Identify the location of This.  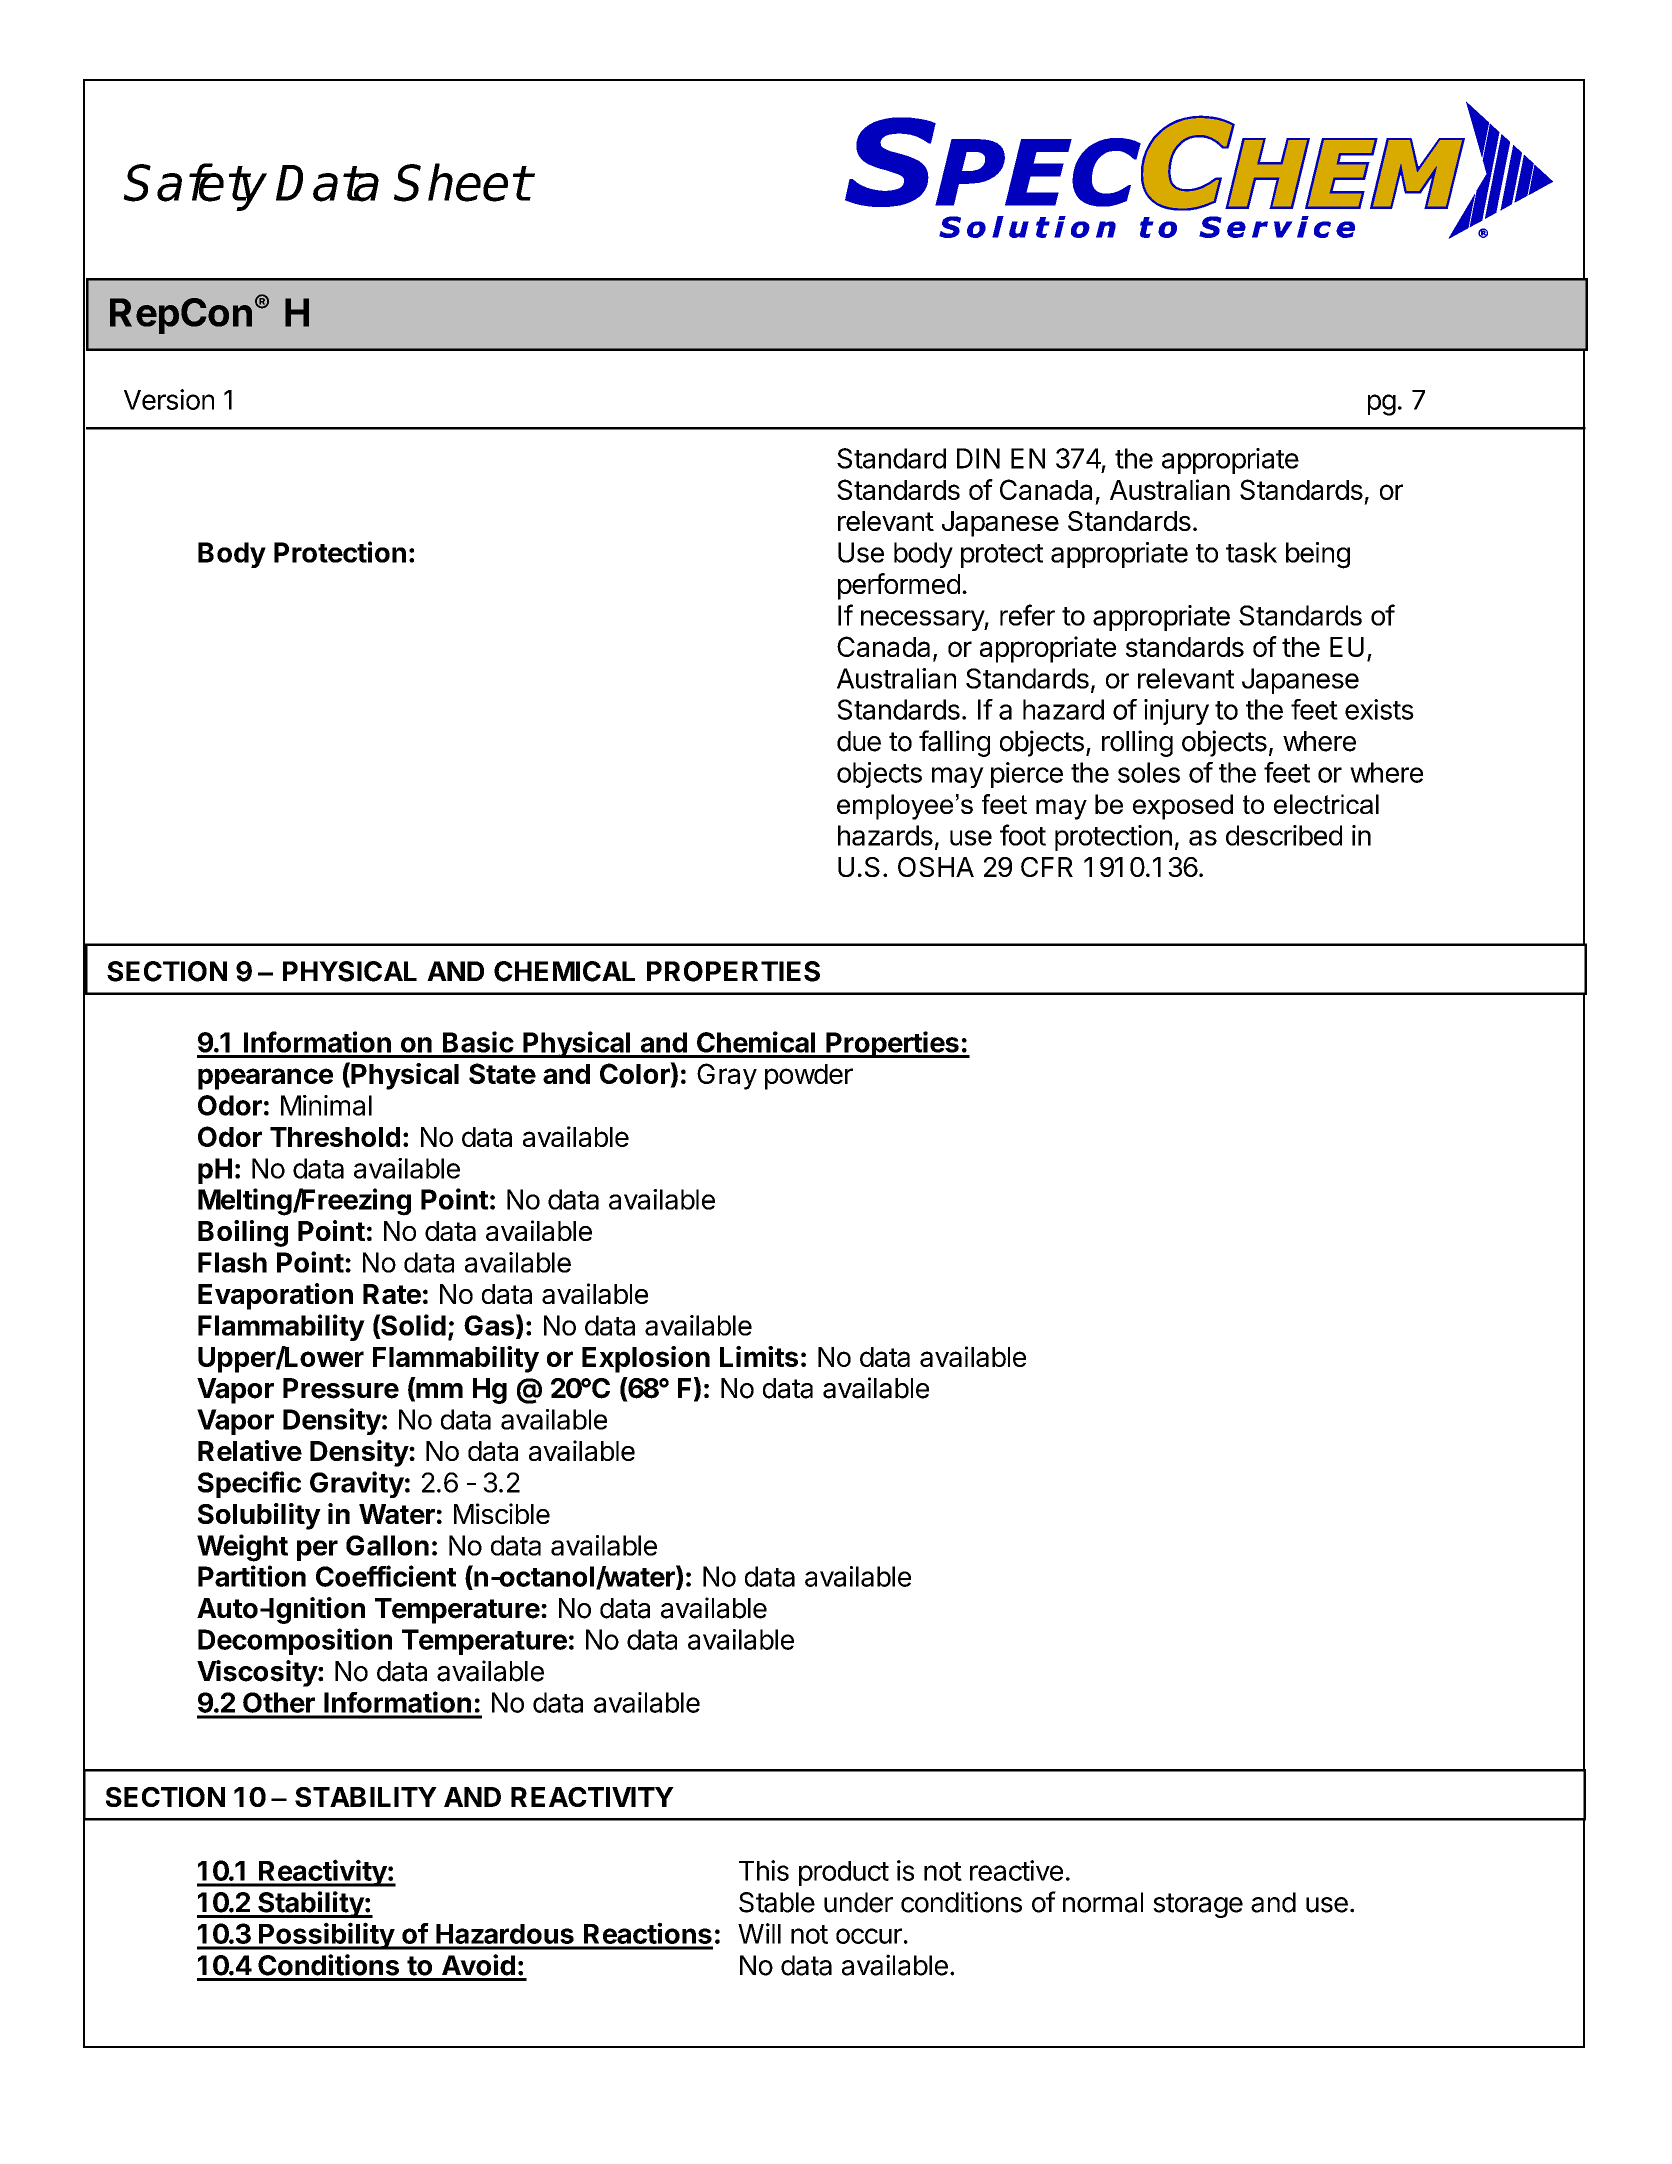
(764, 1870).
